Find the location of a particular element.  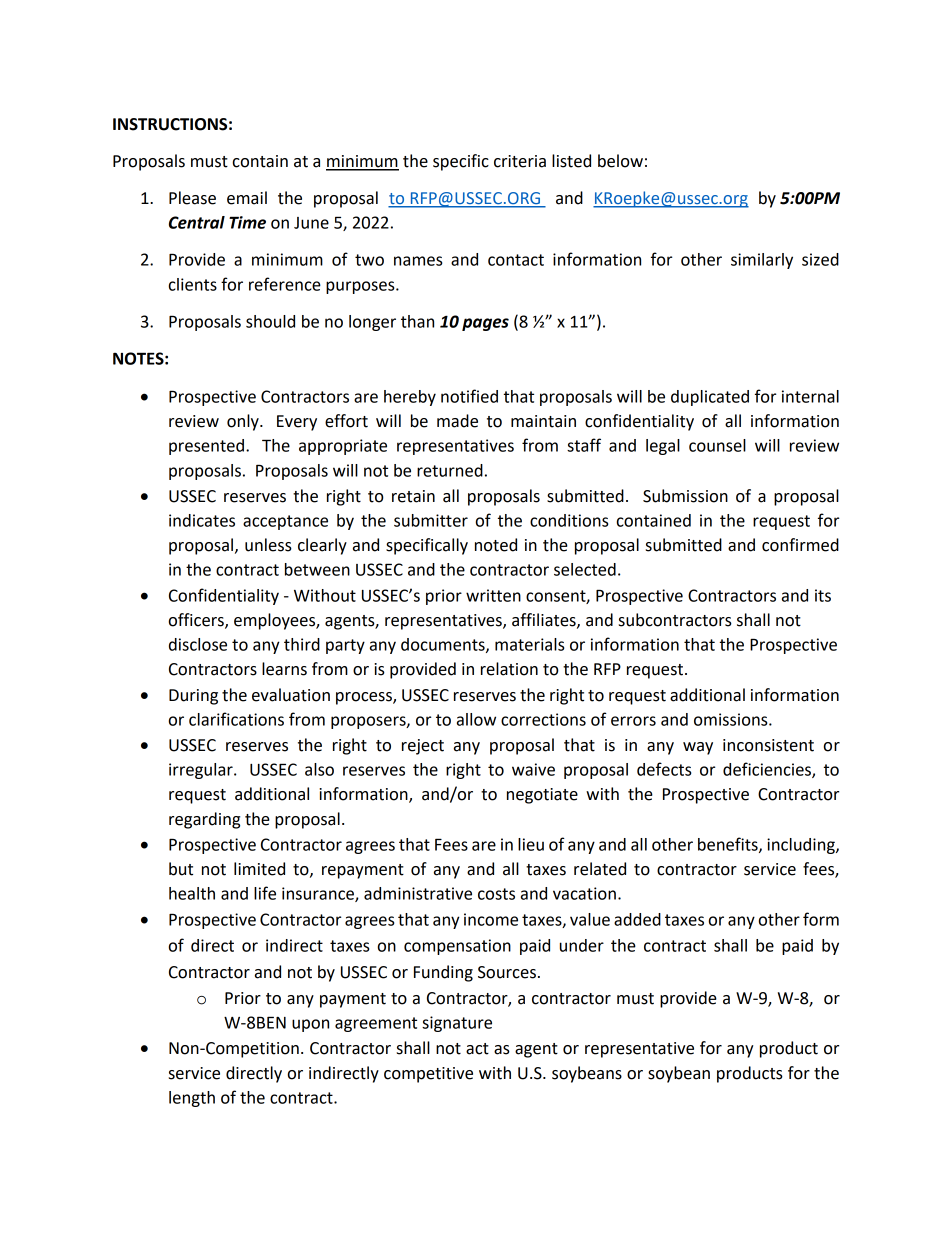

materials is located at coordinates (529, 644).
